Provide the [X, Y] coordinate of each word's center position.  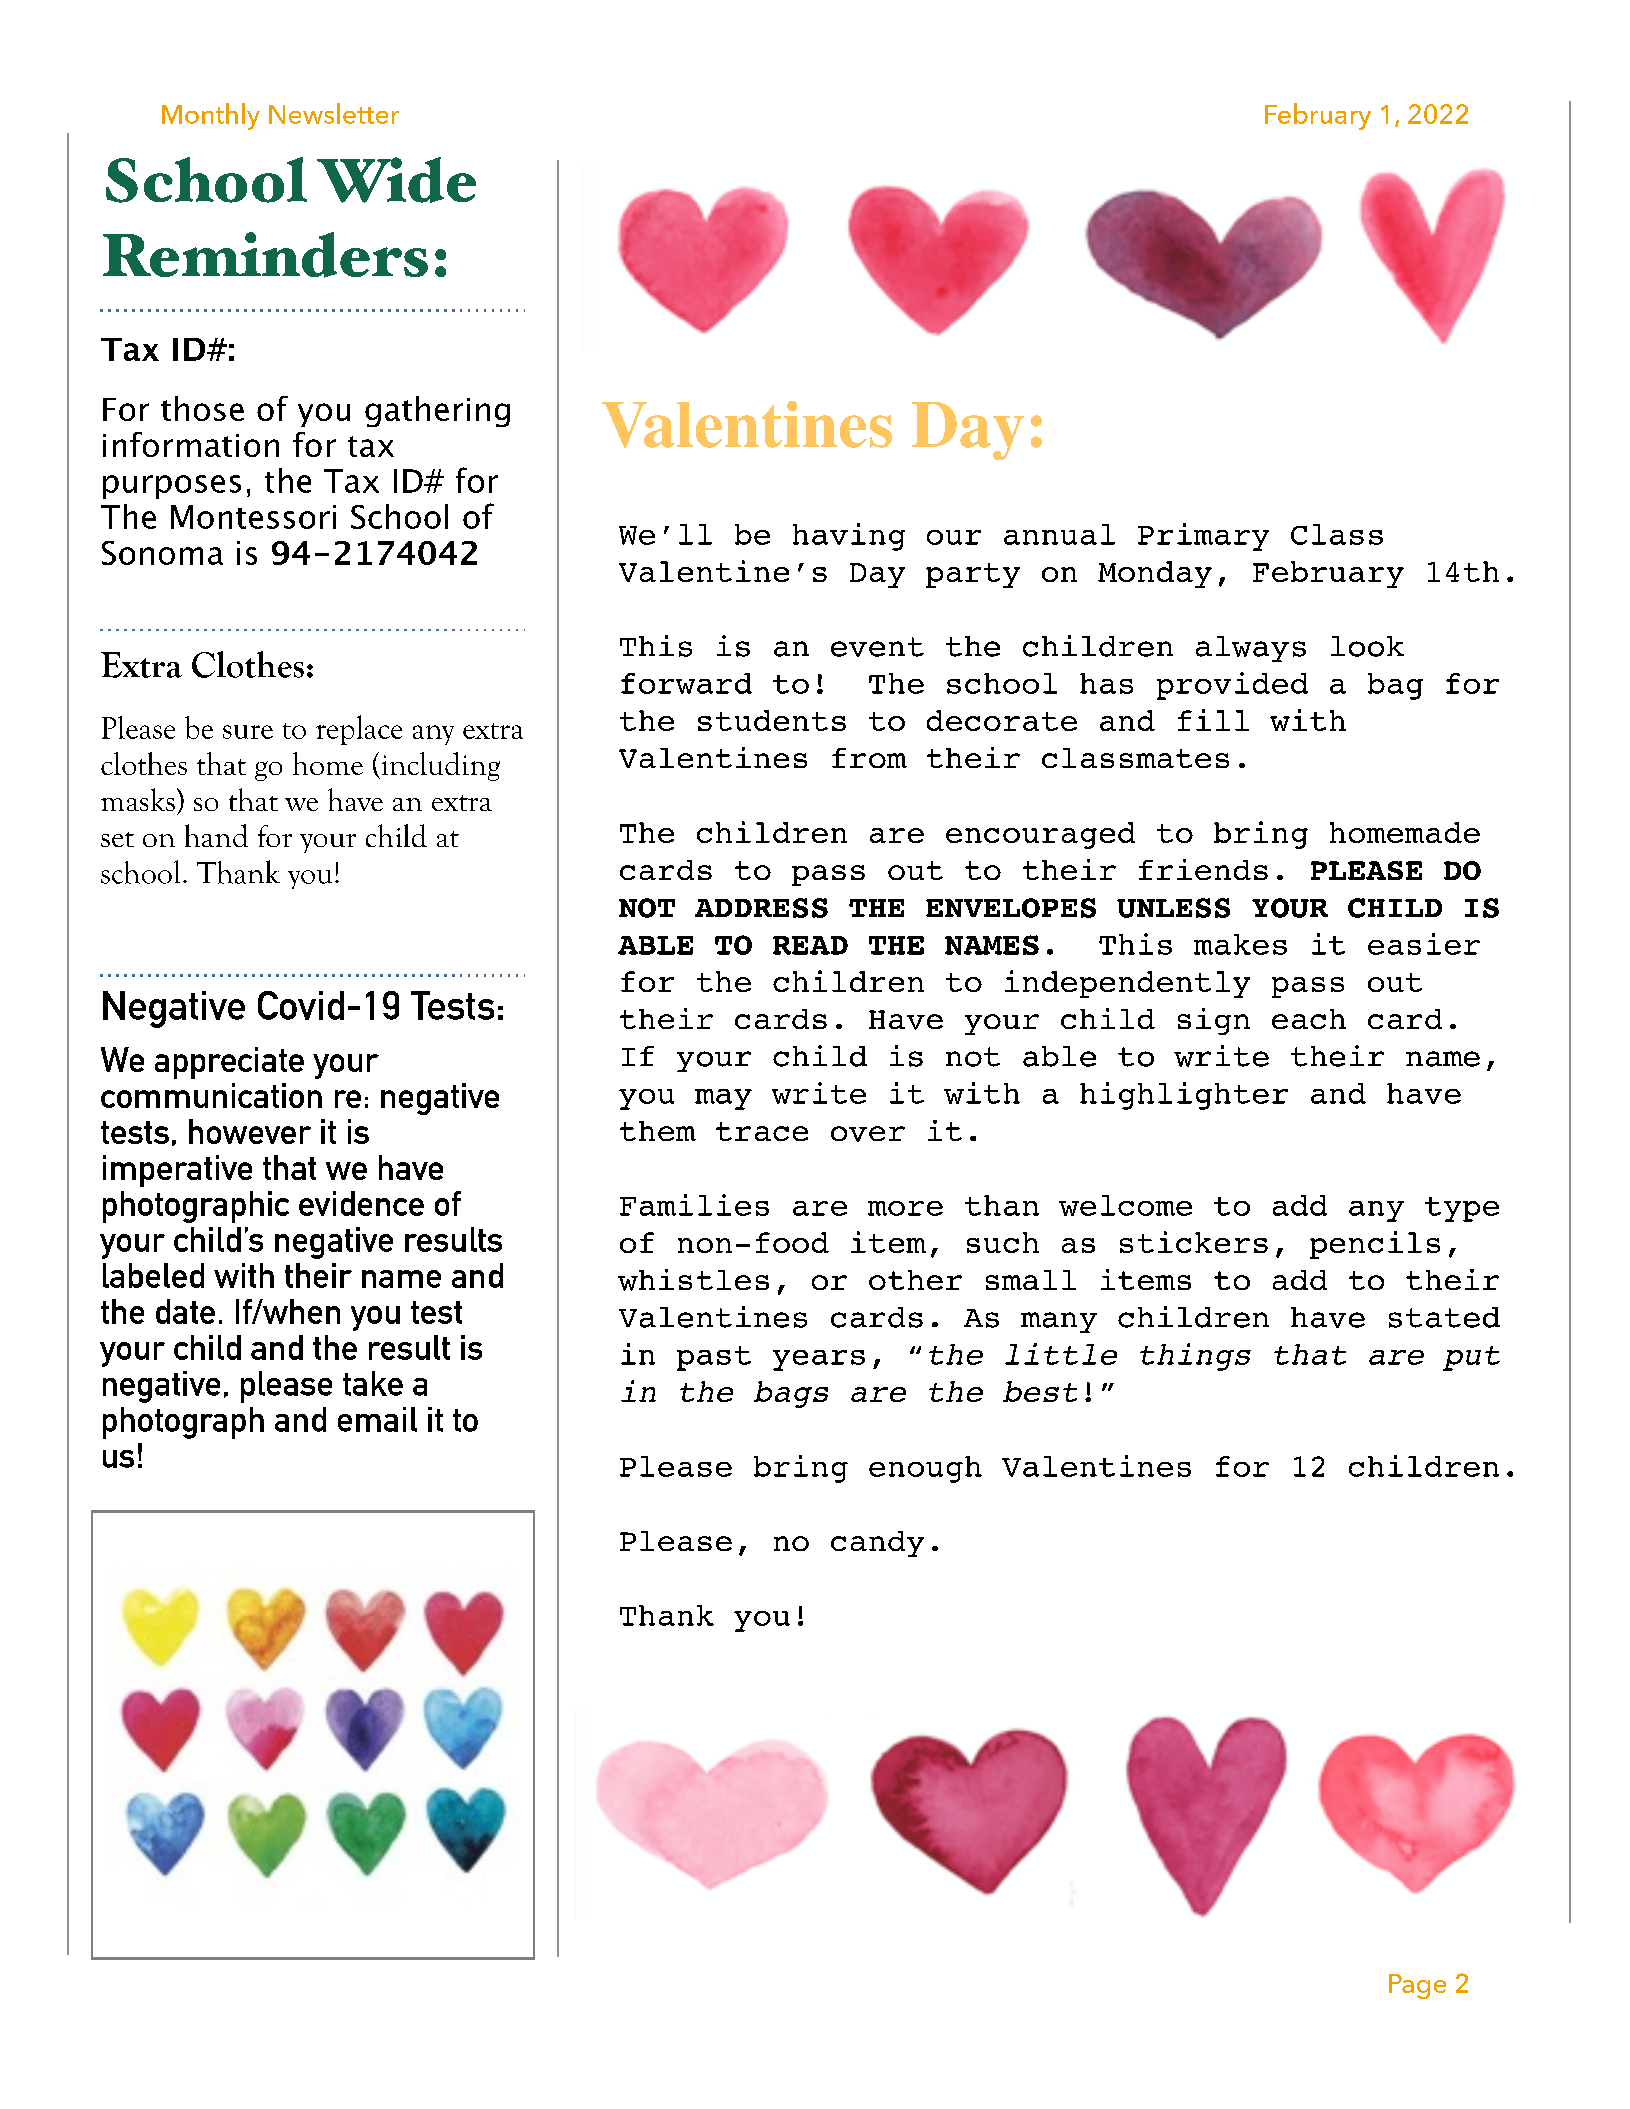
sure [248, 732]
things [1195, 1357]
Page [1417, 1986]
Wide [396, 180]
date [185, 1311]
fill [1213, 720]
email [377, 1419]
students [772, 720]
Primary [1203, 537]
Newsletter [334, 113]
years [819, 1360]
